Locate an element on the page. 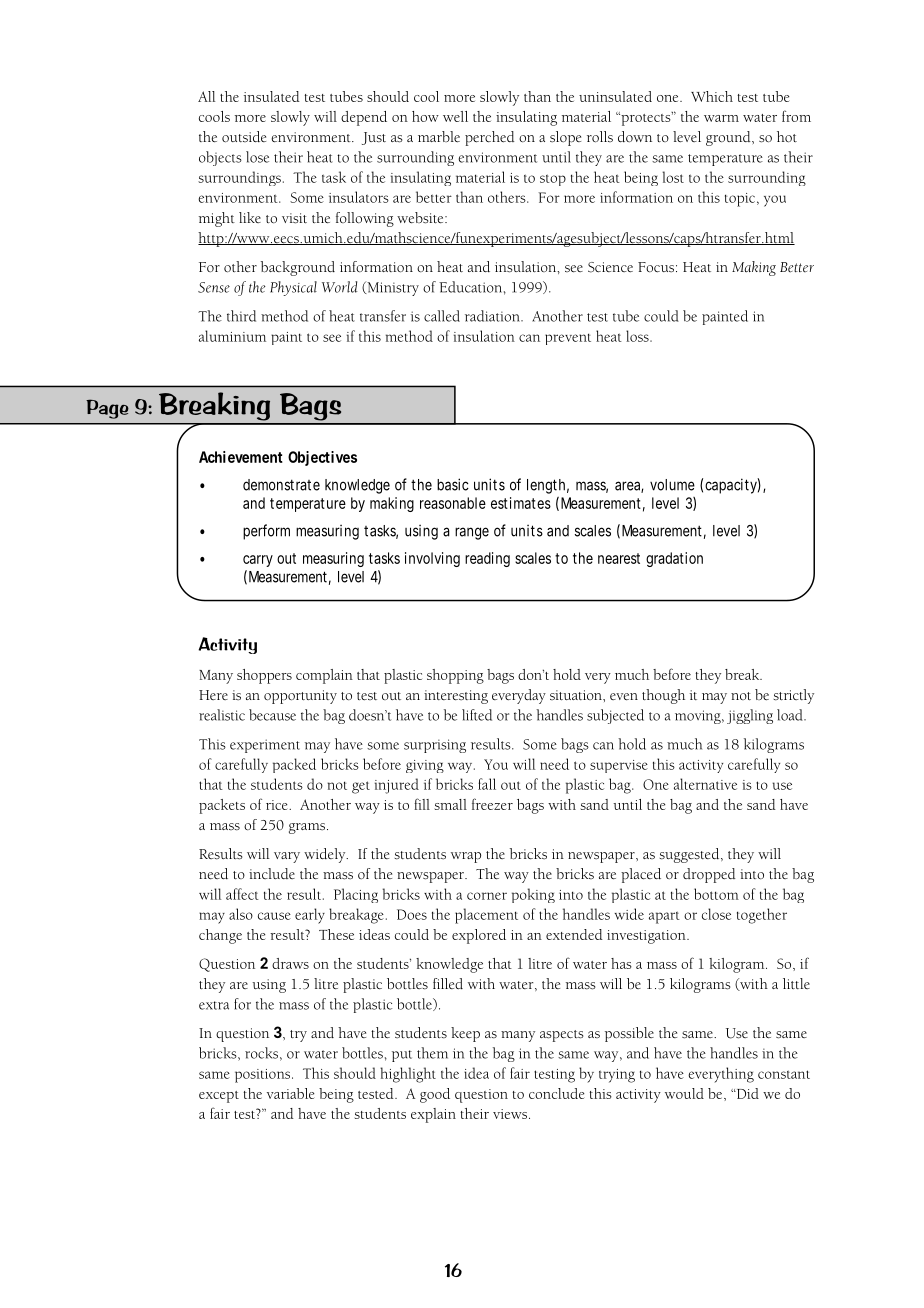 This image has height=1308, width=924. warm is located at coordinates (721, 118).
